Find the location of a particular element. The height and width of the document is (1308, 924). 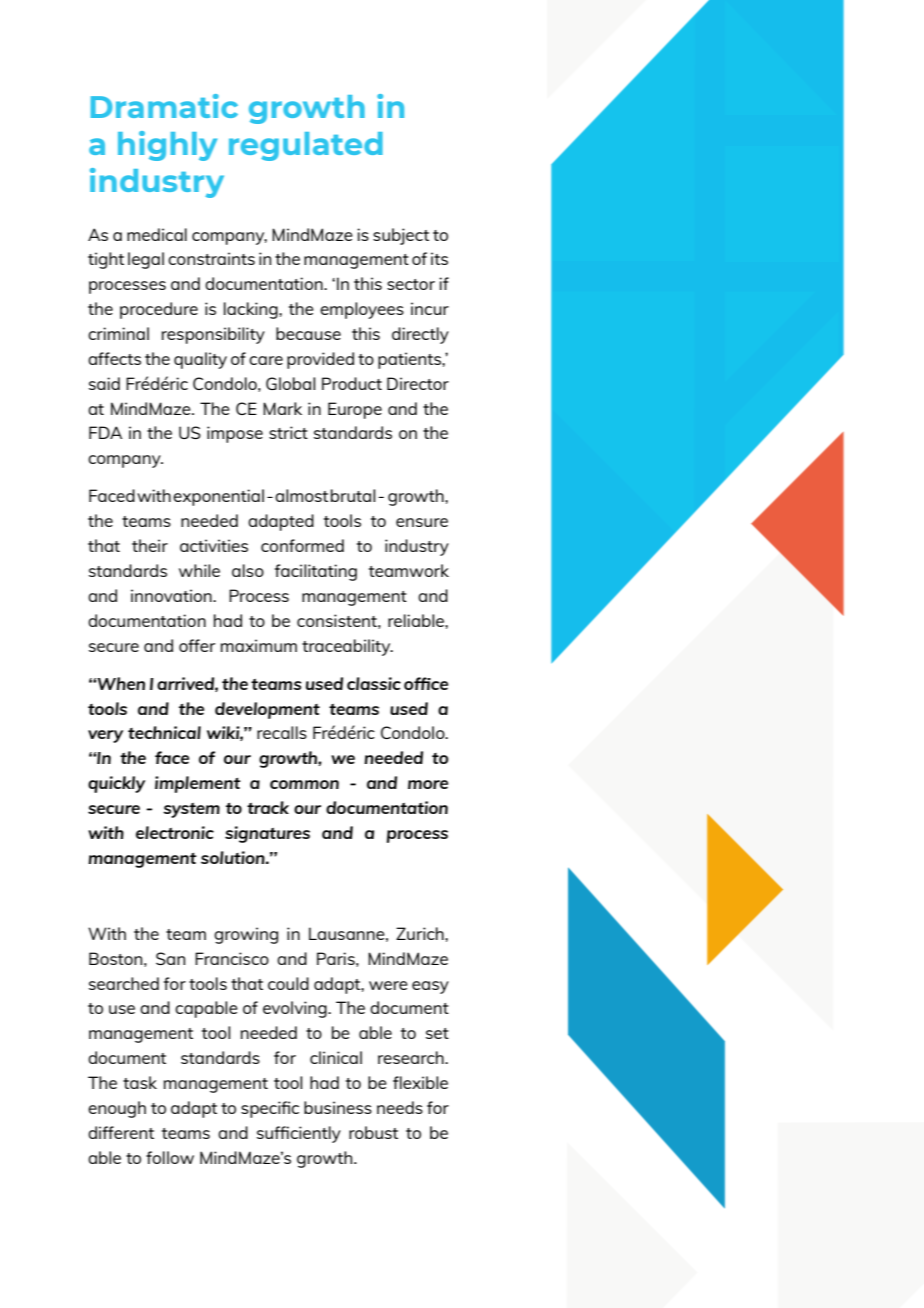

different is located at coordinates (121, 1132).
